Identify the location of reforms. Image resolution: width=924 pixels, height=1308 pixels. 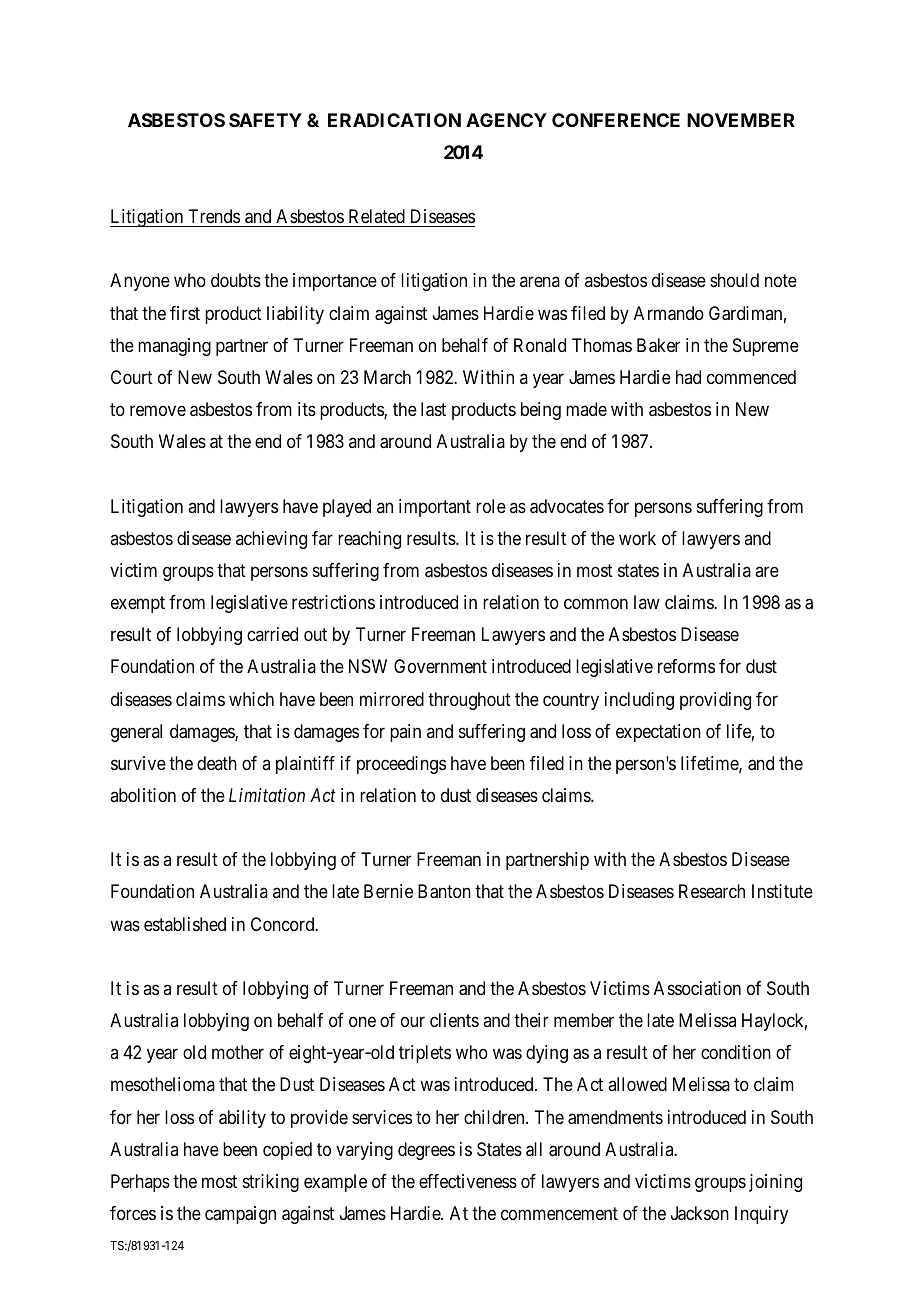
(686, 666).
